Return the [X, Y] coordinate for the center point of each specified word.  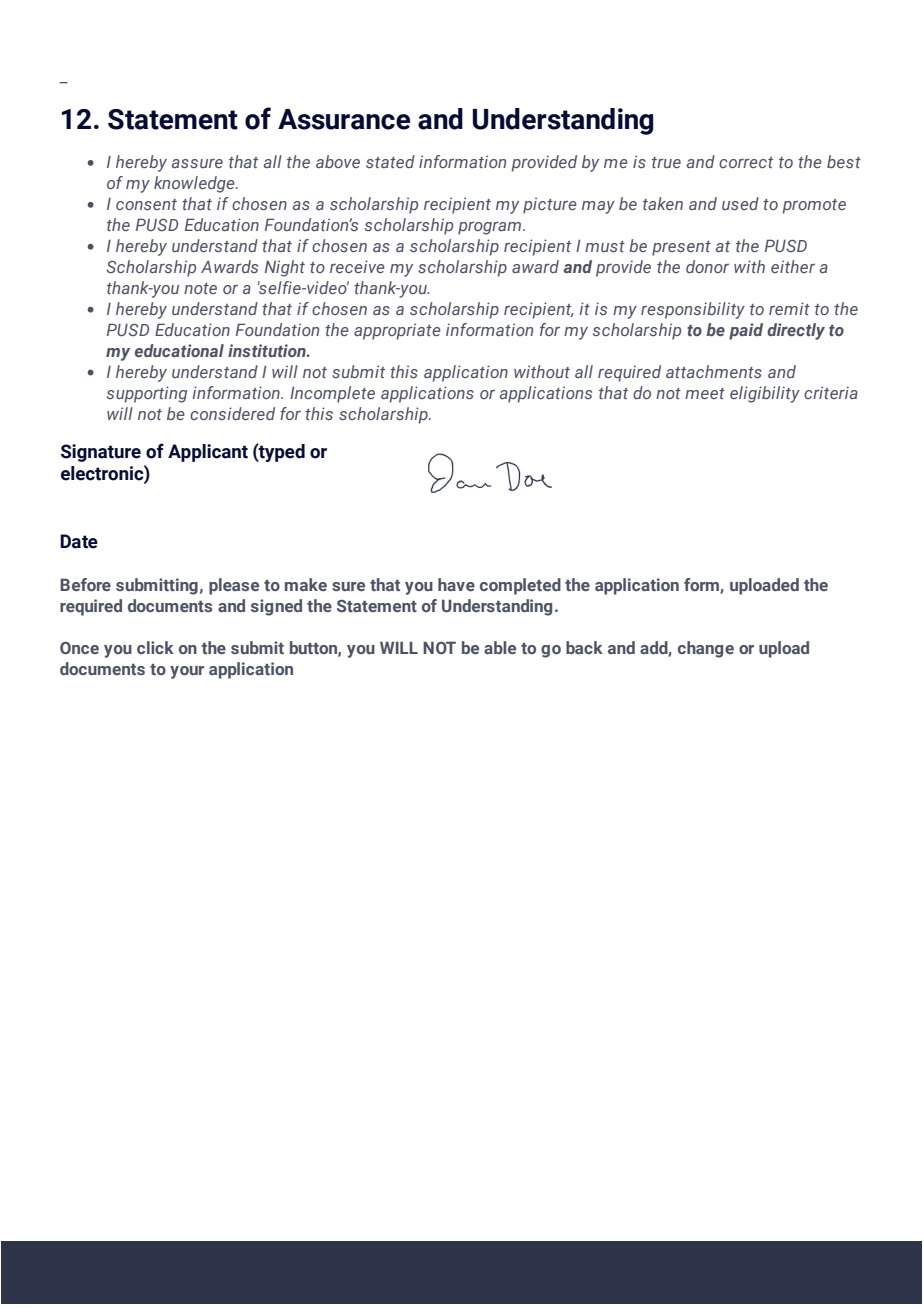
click [155, 647]
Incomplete [332, 394]
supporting [147, 394]
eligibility [765, 394]
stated [390, 161]
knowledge [195, 184]
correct [746, 162]
